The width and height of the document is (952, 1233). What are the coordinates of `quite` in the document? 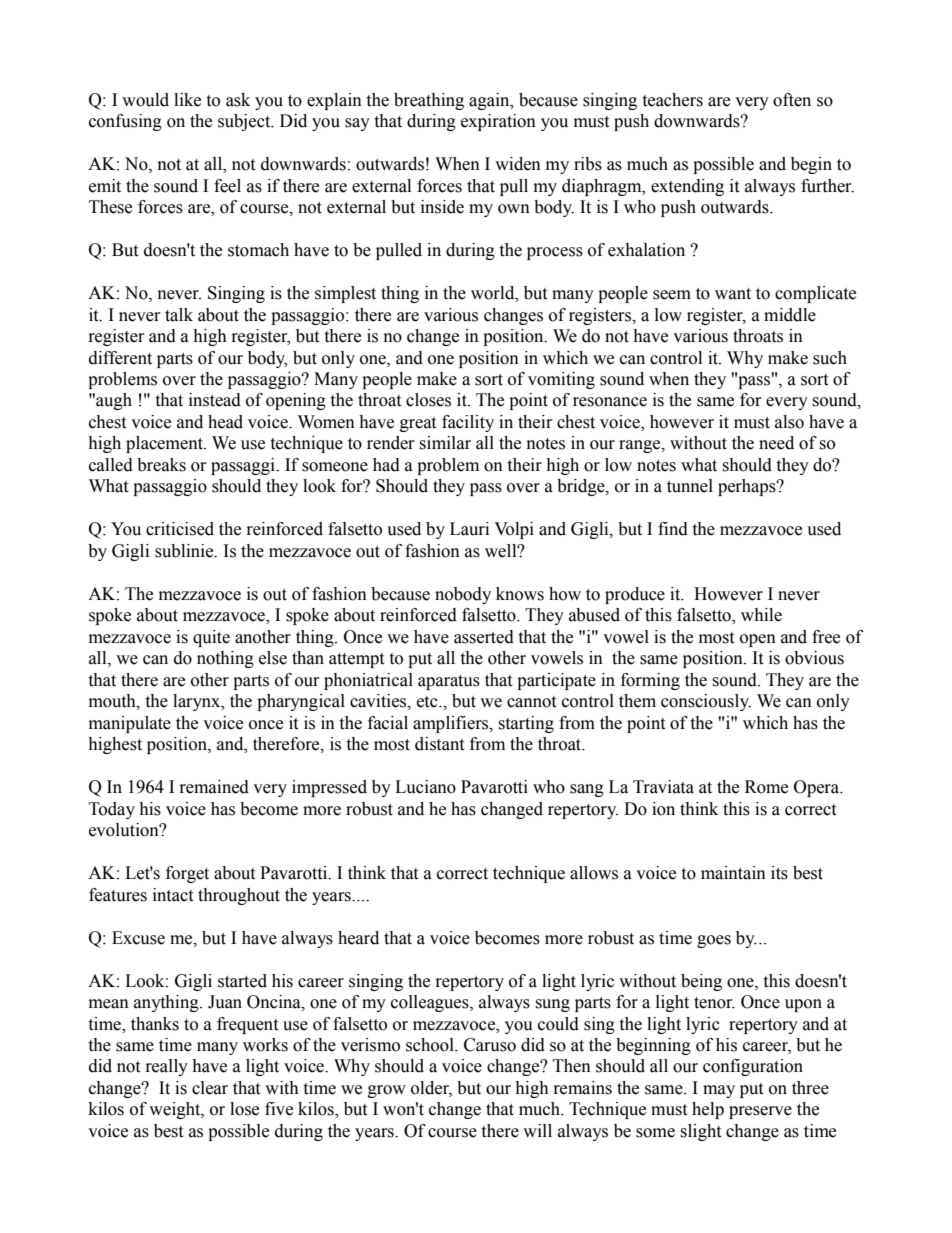 It's located at (211, 638).
